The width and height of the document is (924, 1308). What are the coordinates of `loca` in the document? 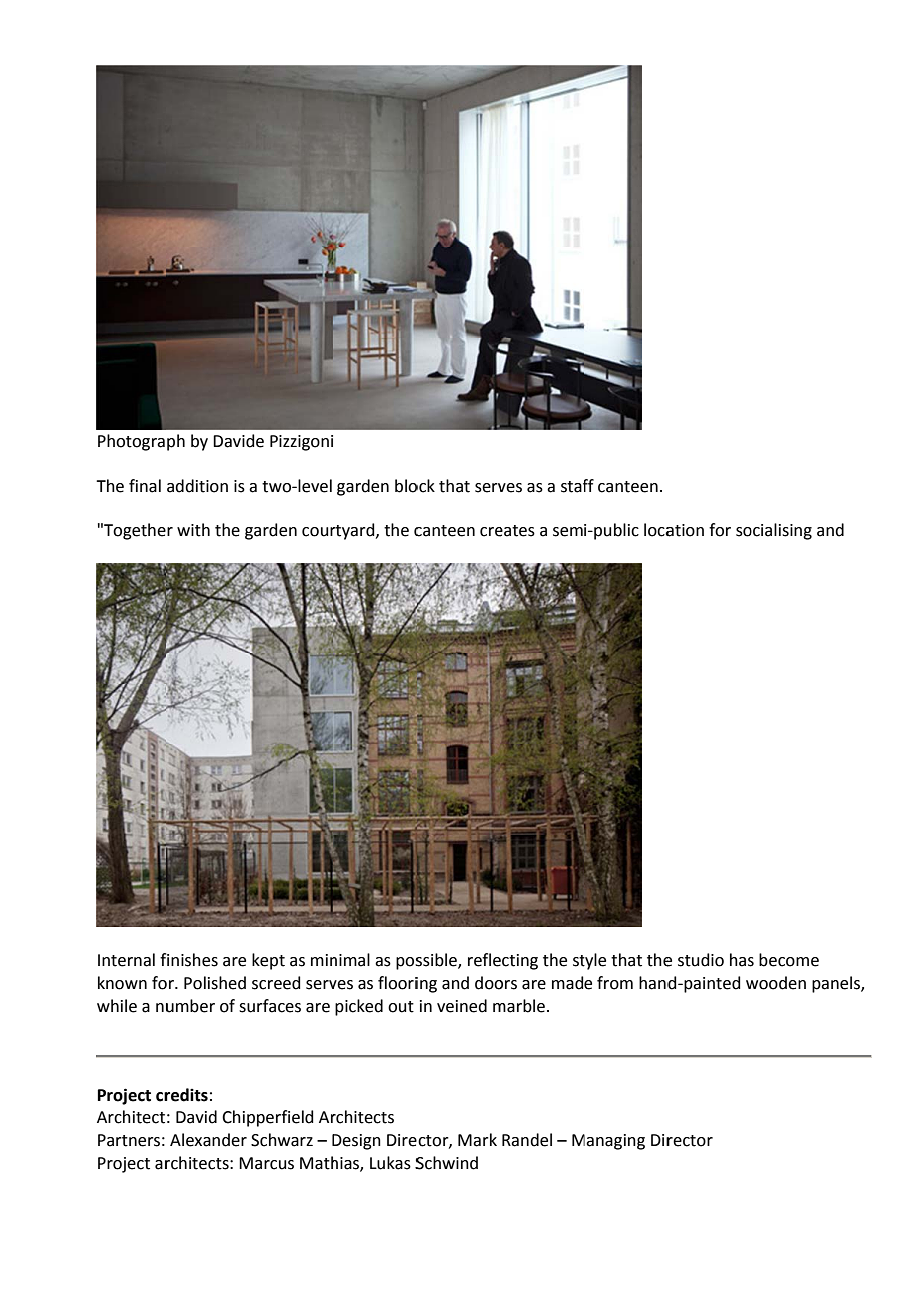 It's located at (659, 530).
